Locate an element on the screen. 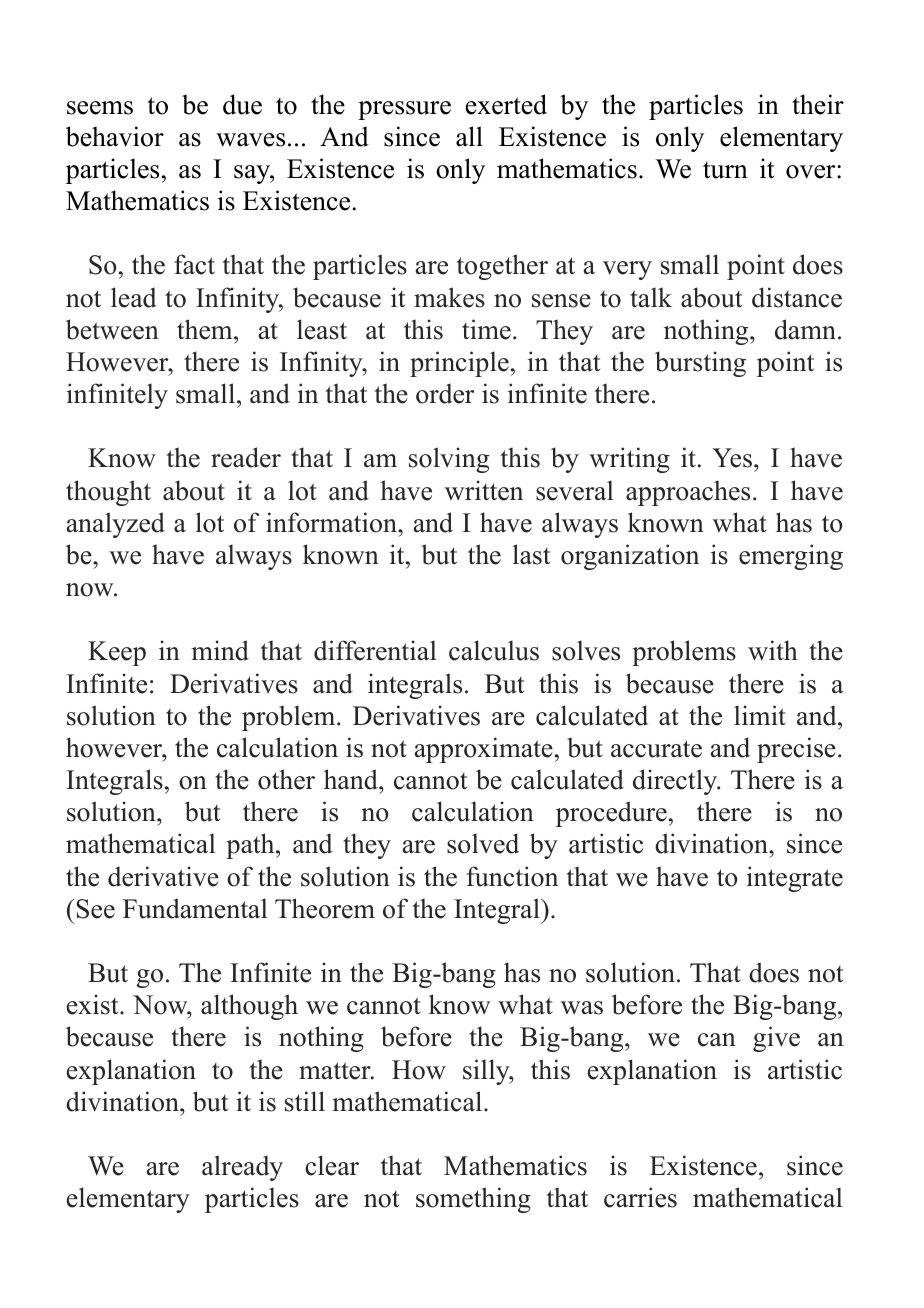  approximate is located at coordinates (484, 750).
